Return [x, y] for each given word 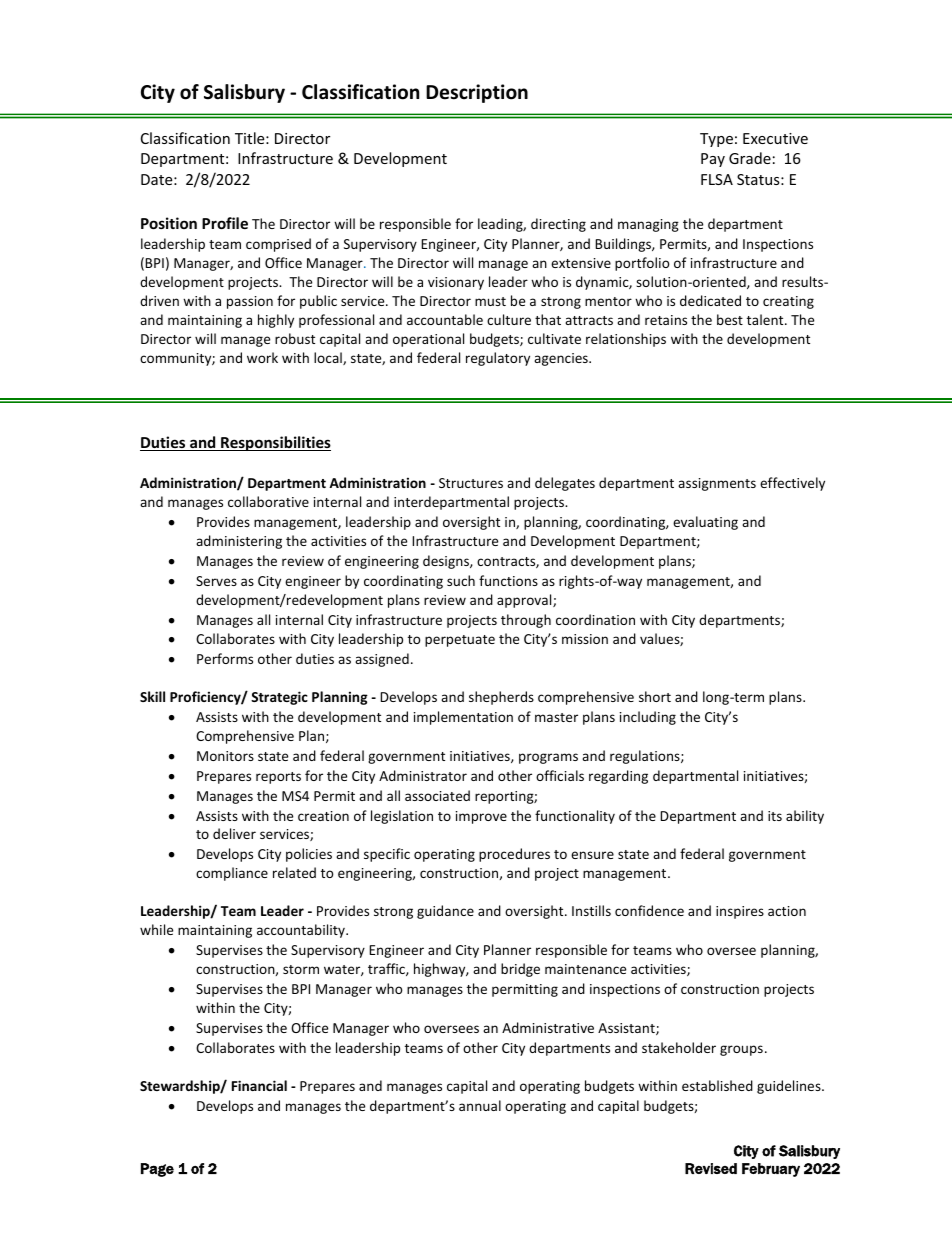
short [655, 696]
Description [477, 93]
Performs [225, 658]
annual [480, 1105]
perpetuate [460, 641]
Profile [225, 223]
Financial [259, 1085]
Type [716, 140]
